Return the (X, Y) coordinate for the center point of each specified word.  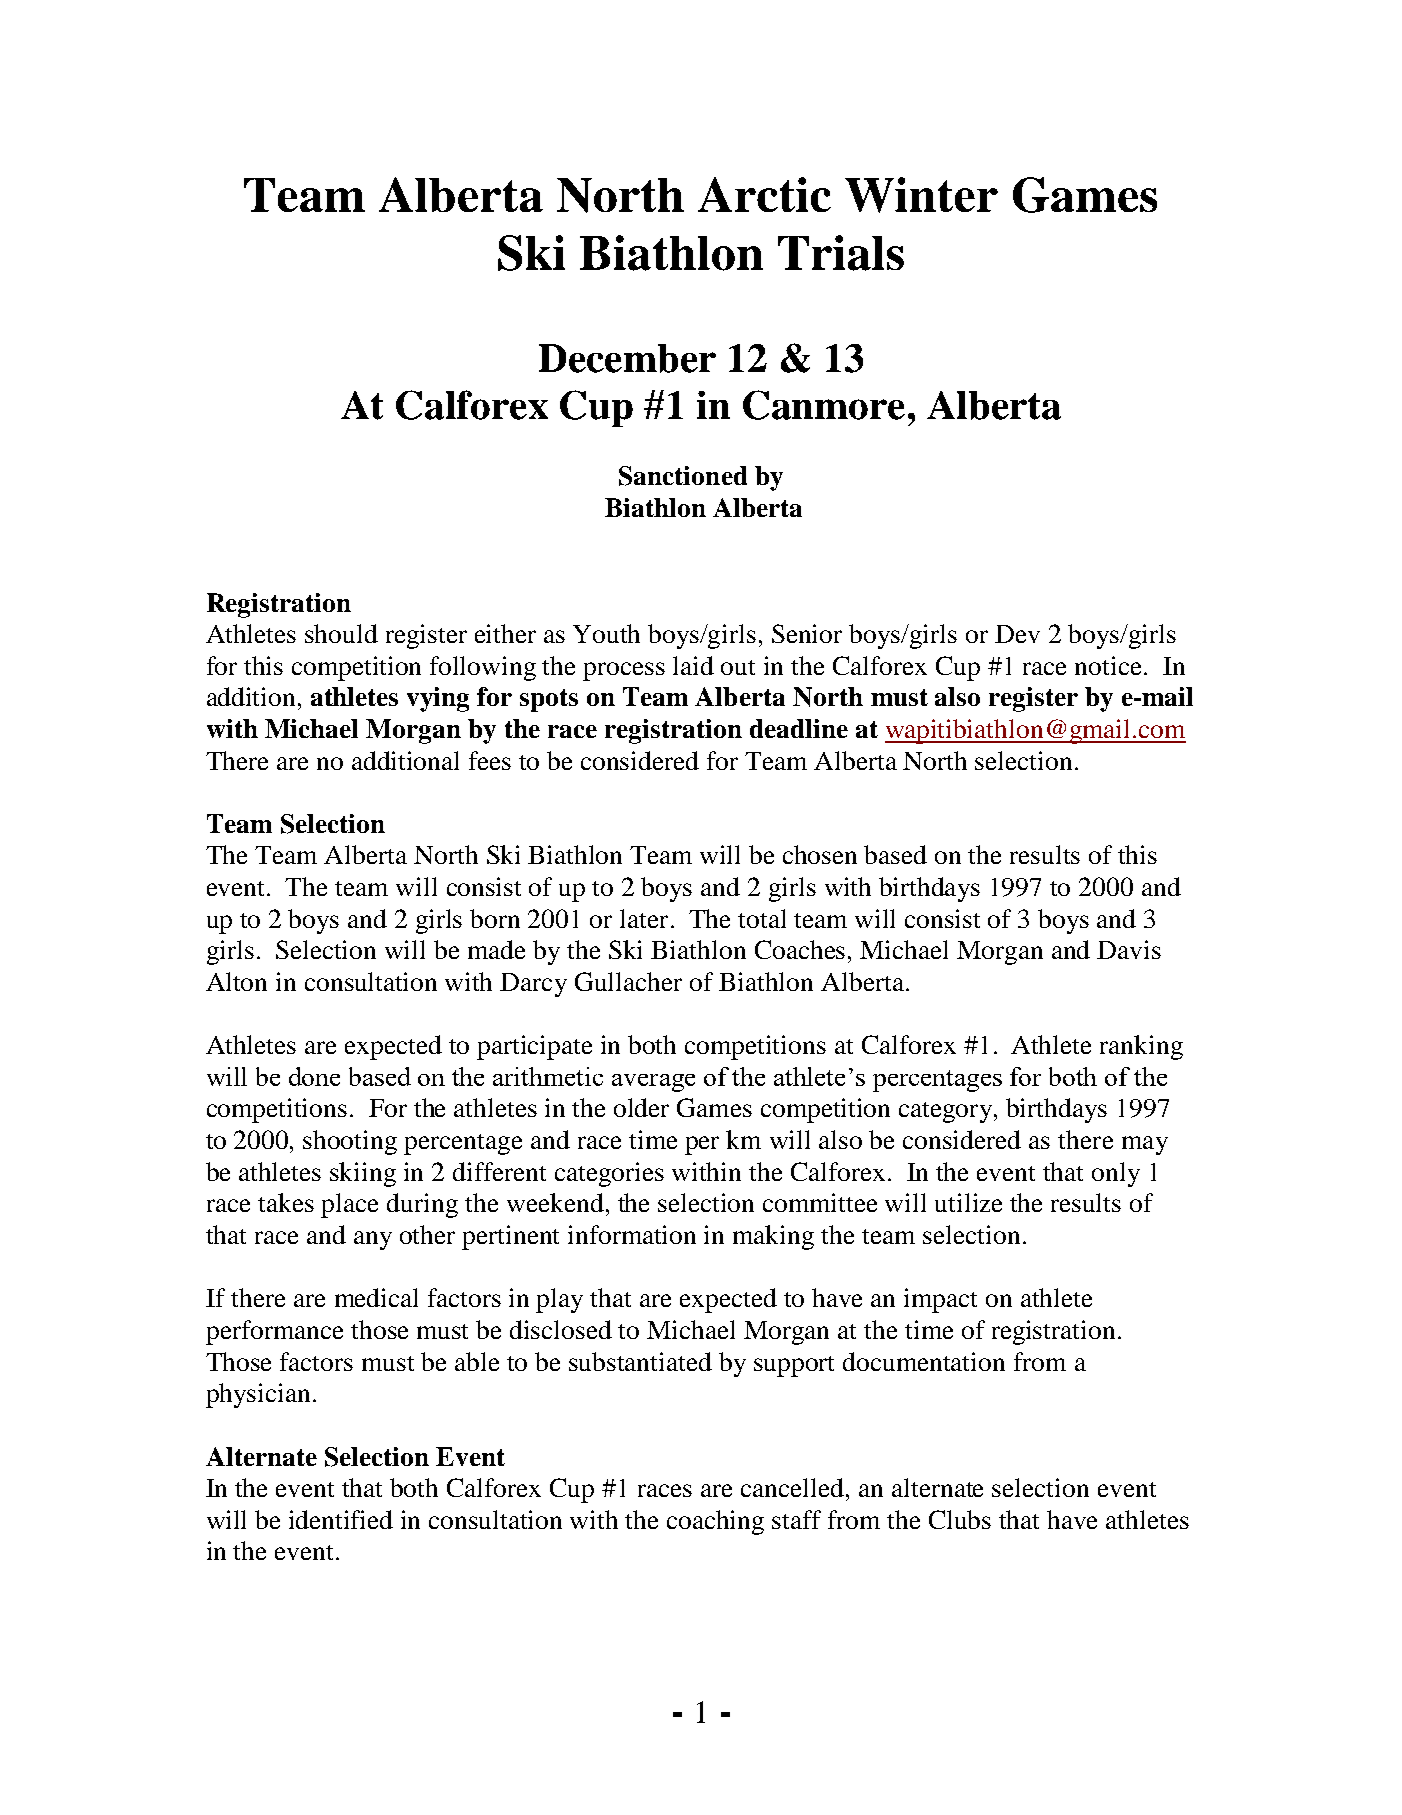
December (627, 358)
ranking (1141, 1047)
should (341, 633)
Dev (1017, 634)
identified (341, 1519)
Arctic (764, 194)
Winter (921, 195)
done (314, 1076)
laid (693, 665)
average (653, 1083)
